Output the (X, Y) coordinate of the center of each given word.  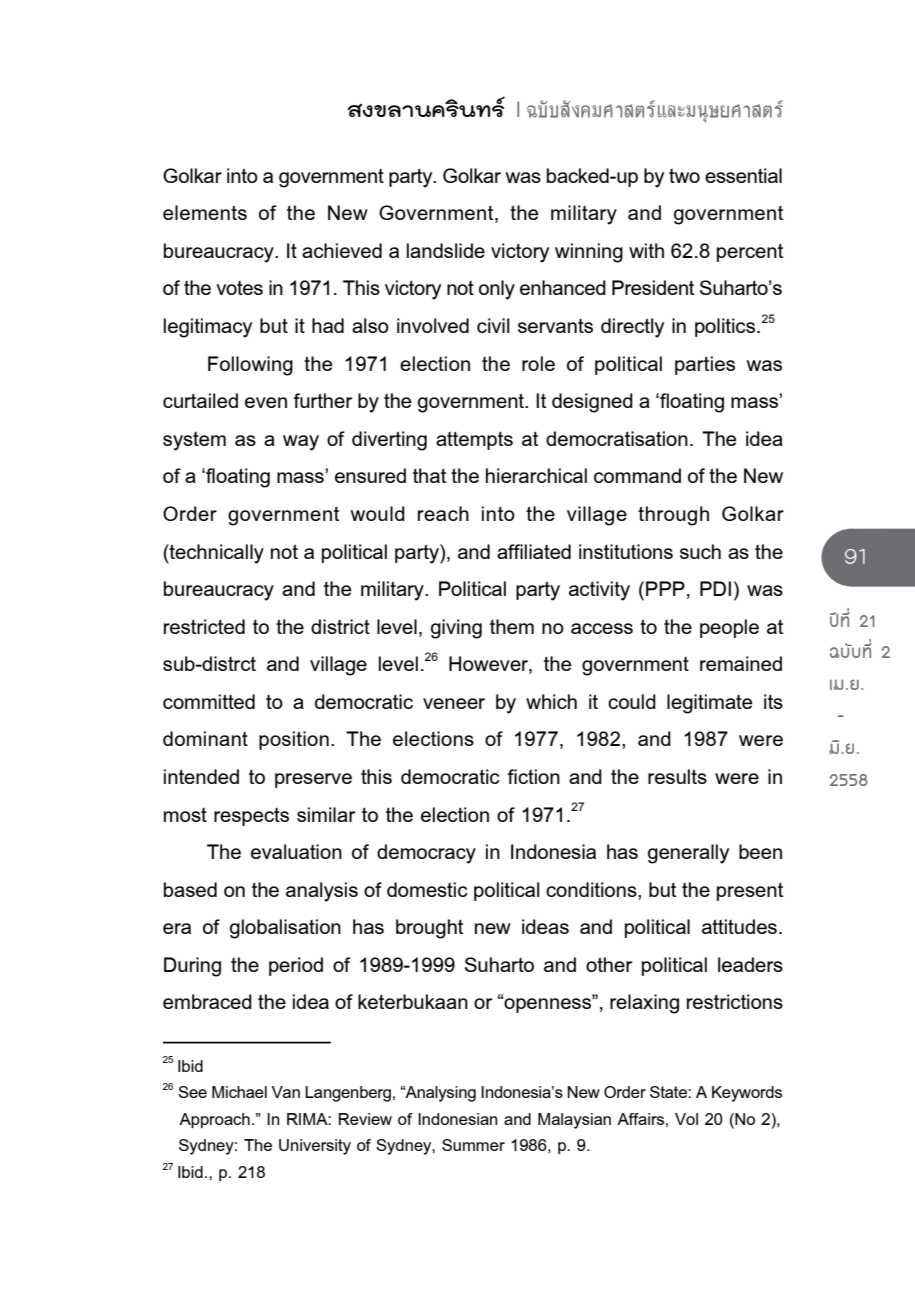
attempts (474, 441)
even (266, 402)
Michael (239, 1092)
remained (741, 663)
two (684, 176)
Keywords (747, 1094)
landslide (446, 250)
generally (688, 854)
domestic (427, 889)
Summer (473, 1145)
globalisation (285, 929)
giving (456, 629)
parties (705, 365)
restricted (204, 626)
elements (205, 212)
